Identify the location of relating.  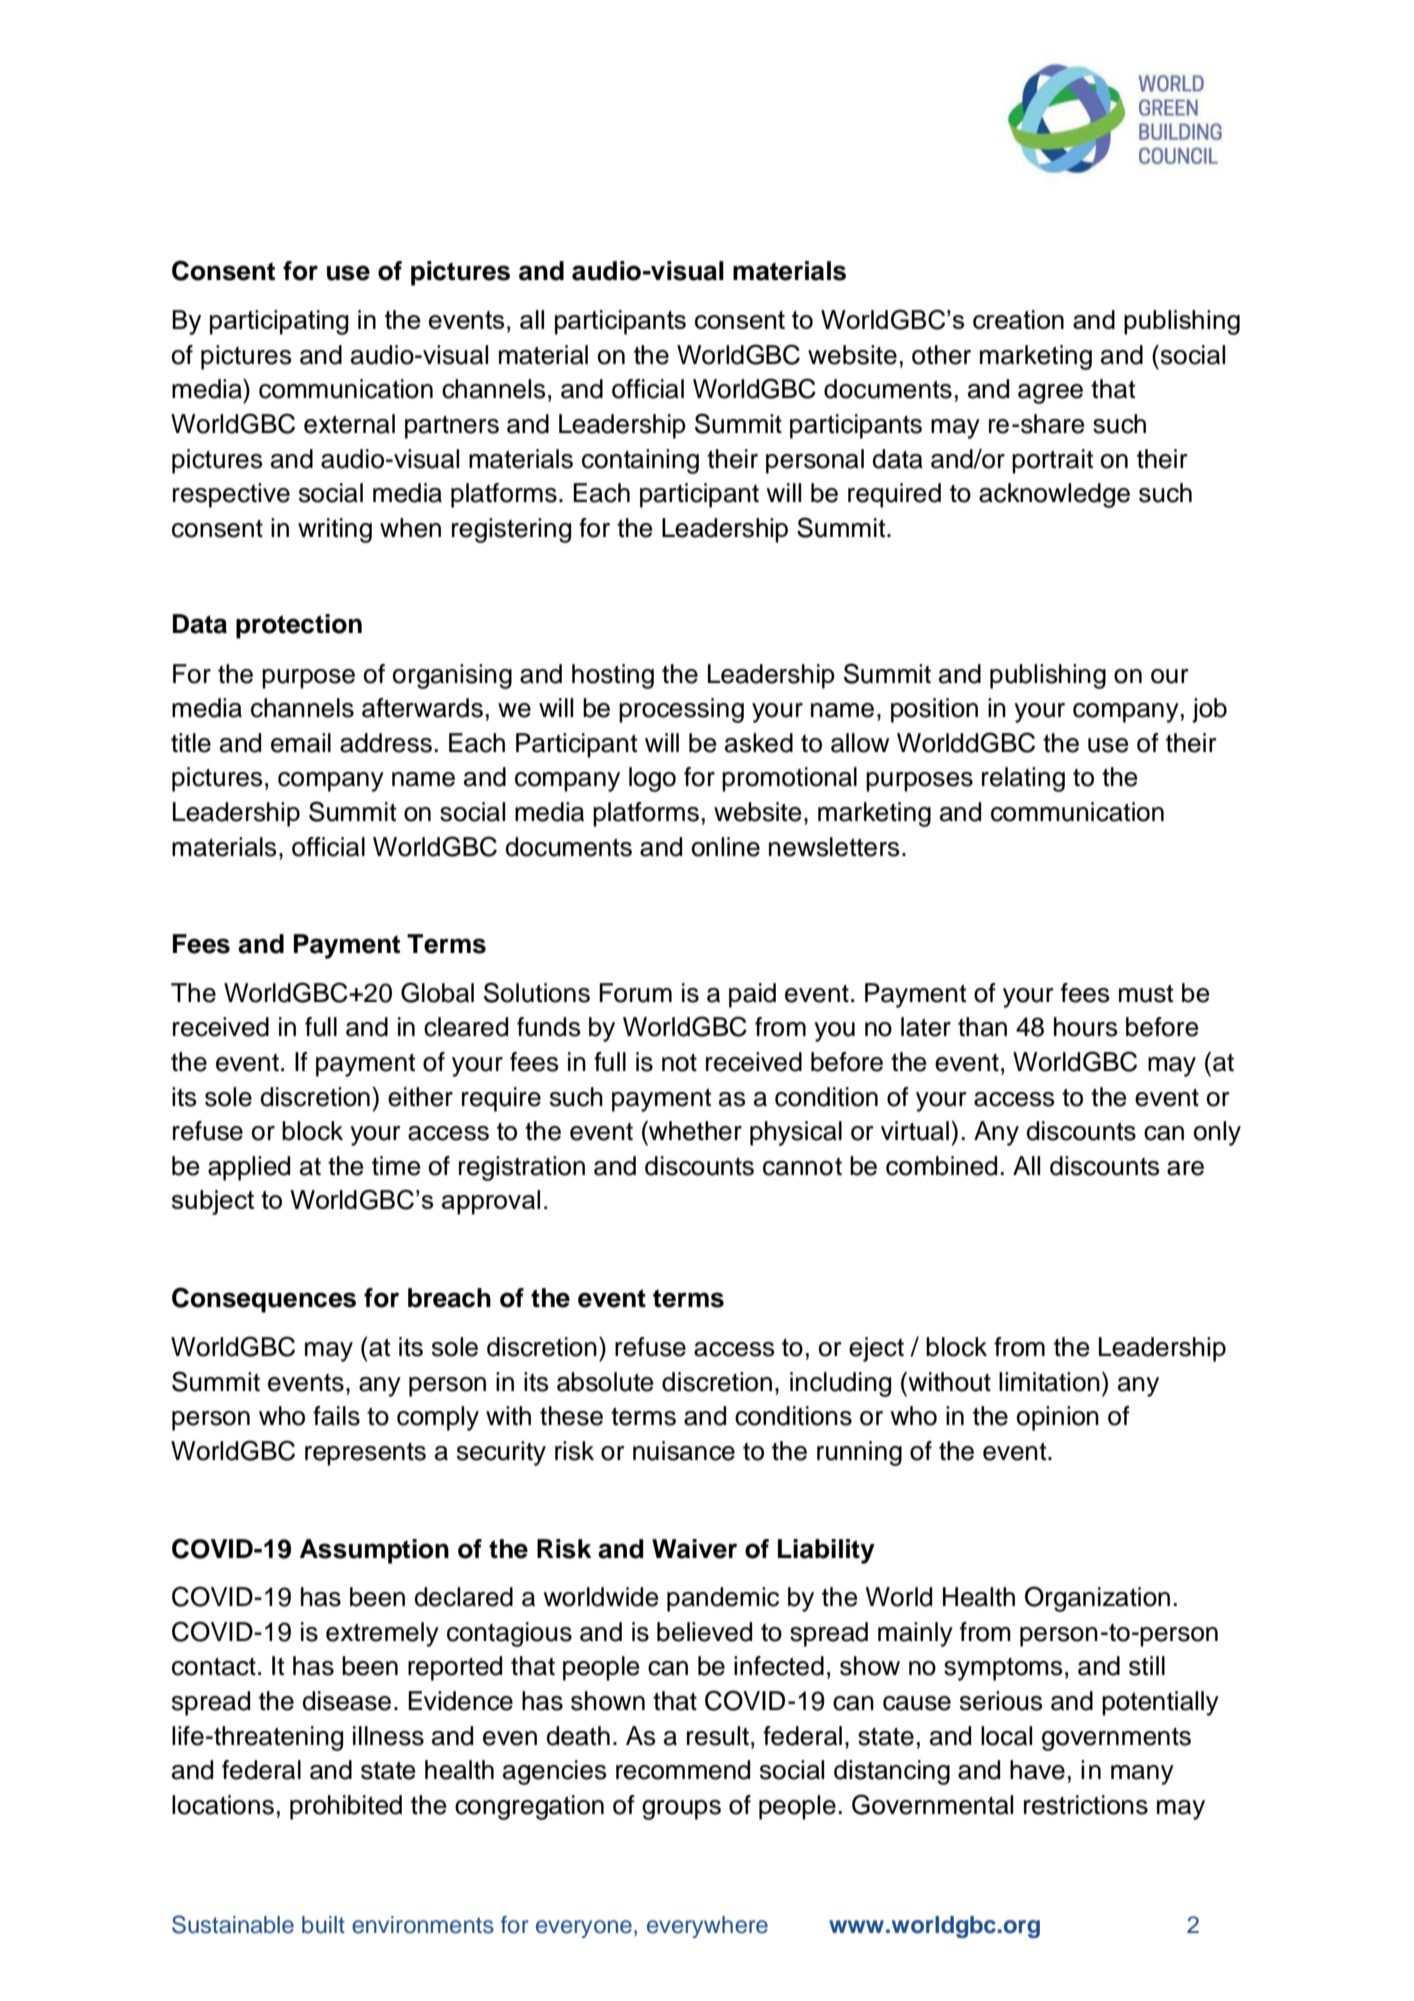
(1023, 779).
